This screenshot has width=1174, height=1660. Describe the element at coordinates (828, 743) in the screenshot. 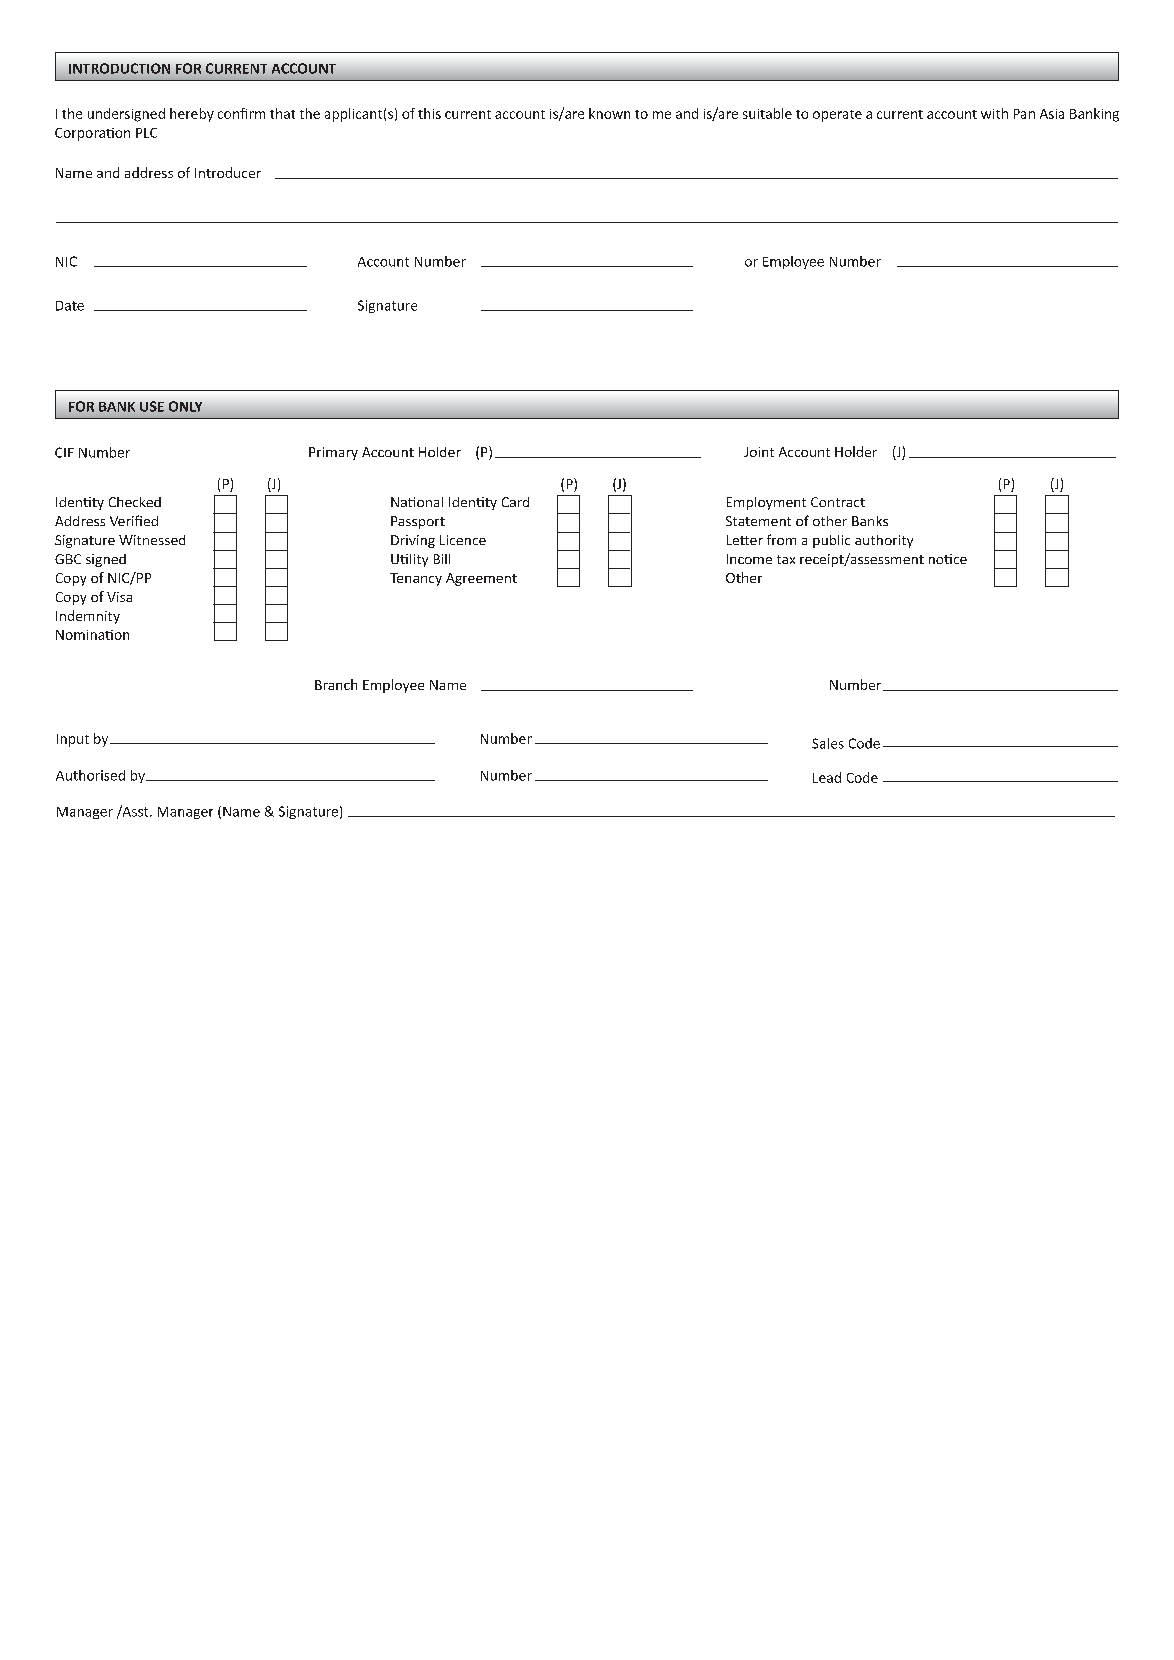

I see `Sales` at that location.
